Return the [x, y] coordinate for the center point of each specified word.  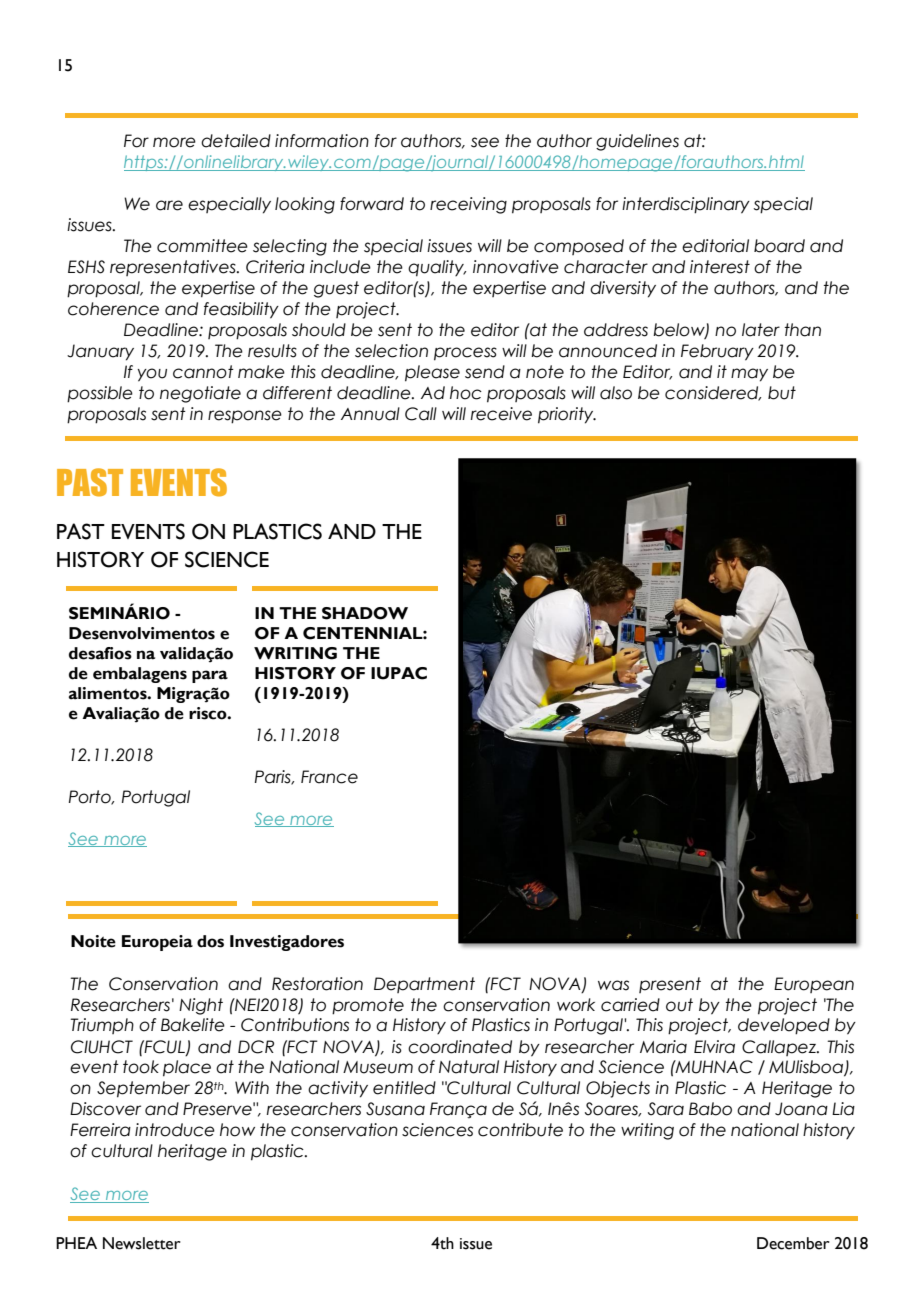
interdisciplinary [686, 205]
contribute [520, 1130]
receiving [468, 205]
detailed [236, 141]
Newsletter [142, 1243]
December [793, 1243]
